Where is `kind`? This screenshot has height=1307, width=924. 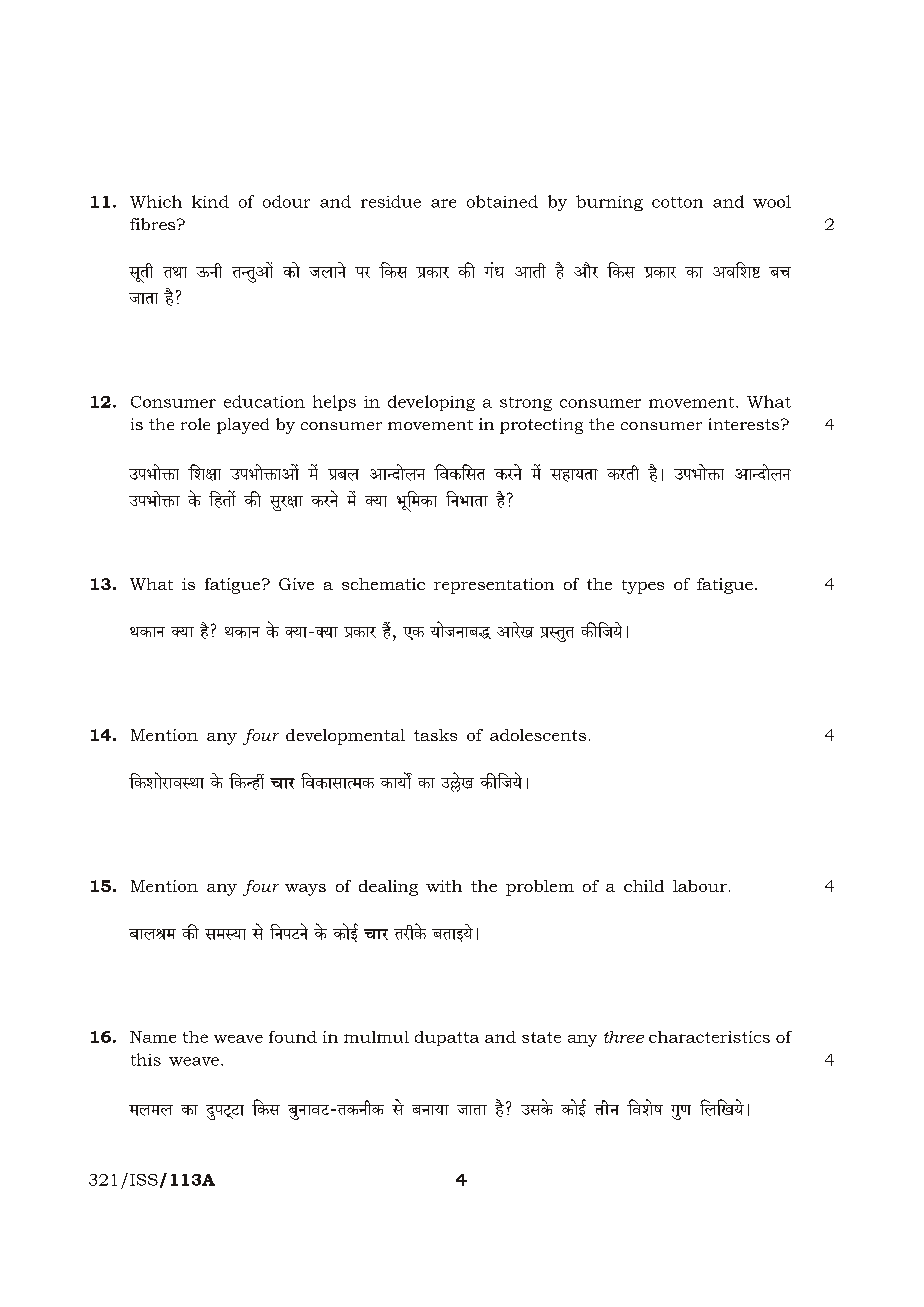
kind is located at coordinates (210, 201).
